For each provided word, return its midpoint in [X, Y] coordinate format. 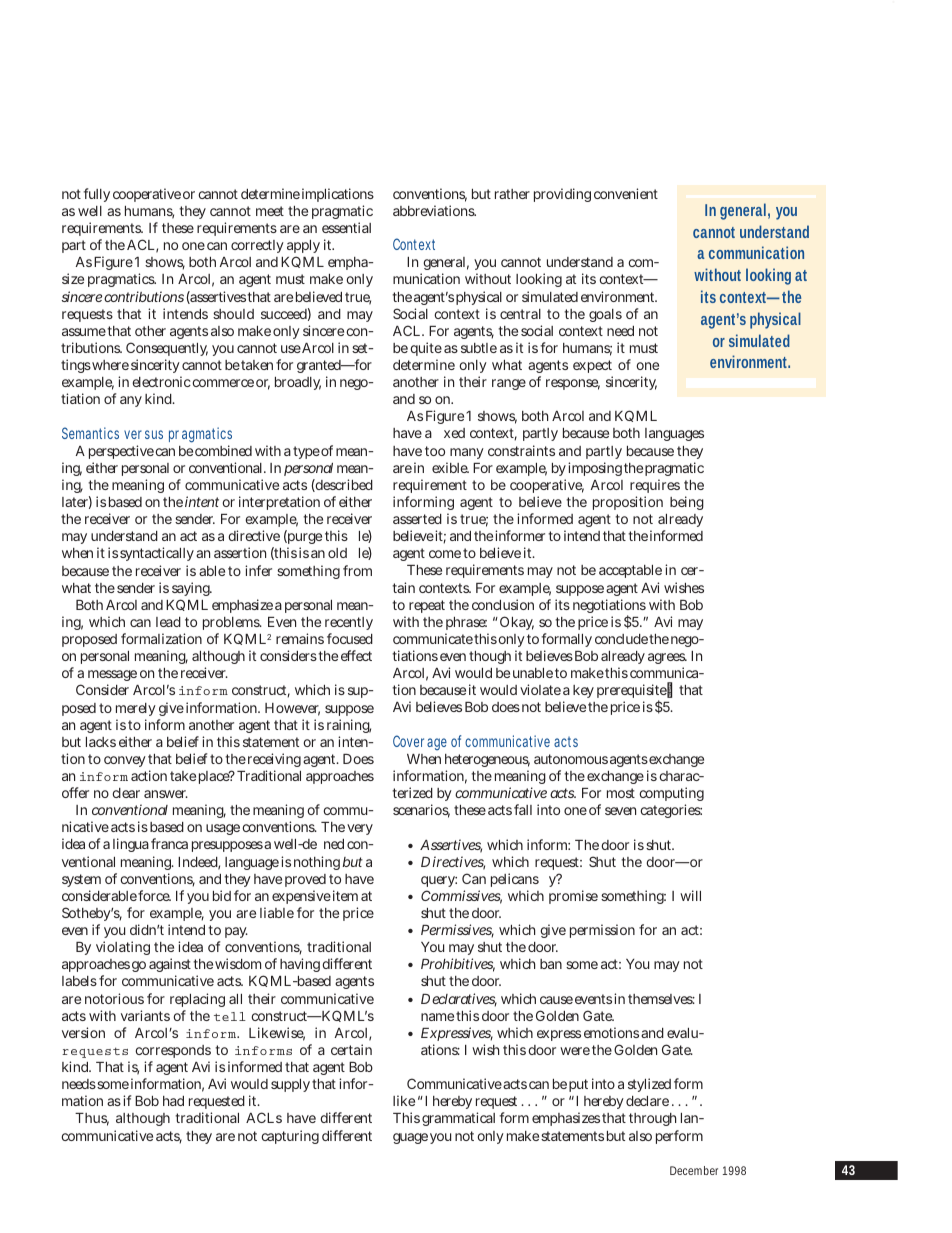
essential [346, 227]
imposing [595, 469]
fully [96, 195]
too [435, 451]
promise [573, 897]
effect [356, 655]
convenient [626, 193]
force [154, 895]
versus [143, 434]
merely [136, 709]
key [583, 691]
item [345, 895]
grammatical [458, 1119]
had [173, 1101]
